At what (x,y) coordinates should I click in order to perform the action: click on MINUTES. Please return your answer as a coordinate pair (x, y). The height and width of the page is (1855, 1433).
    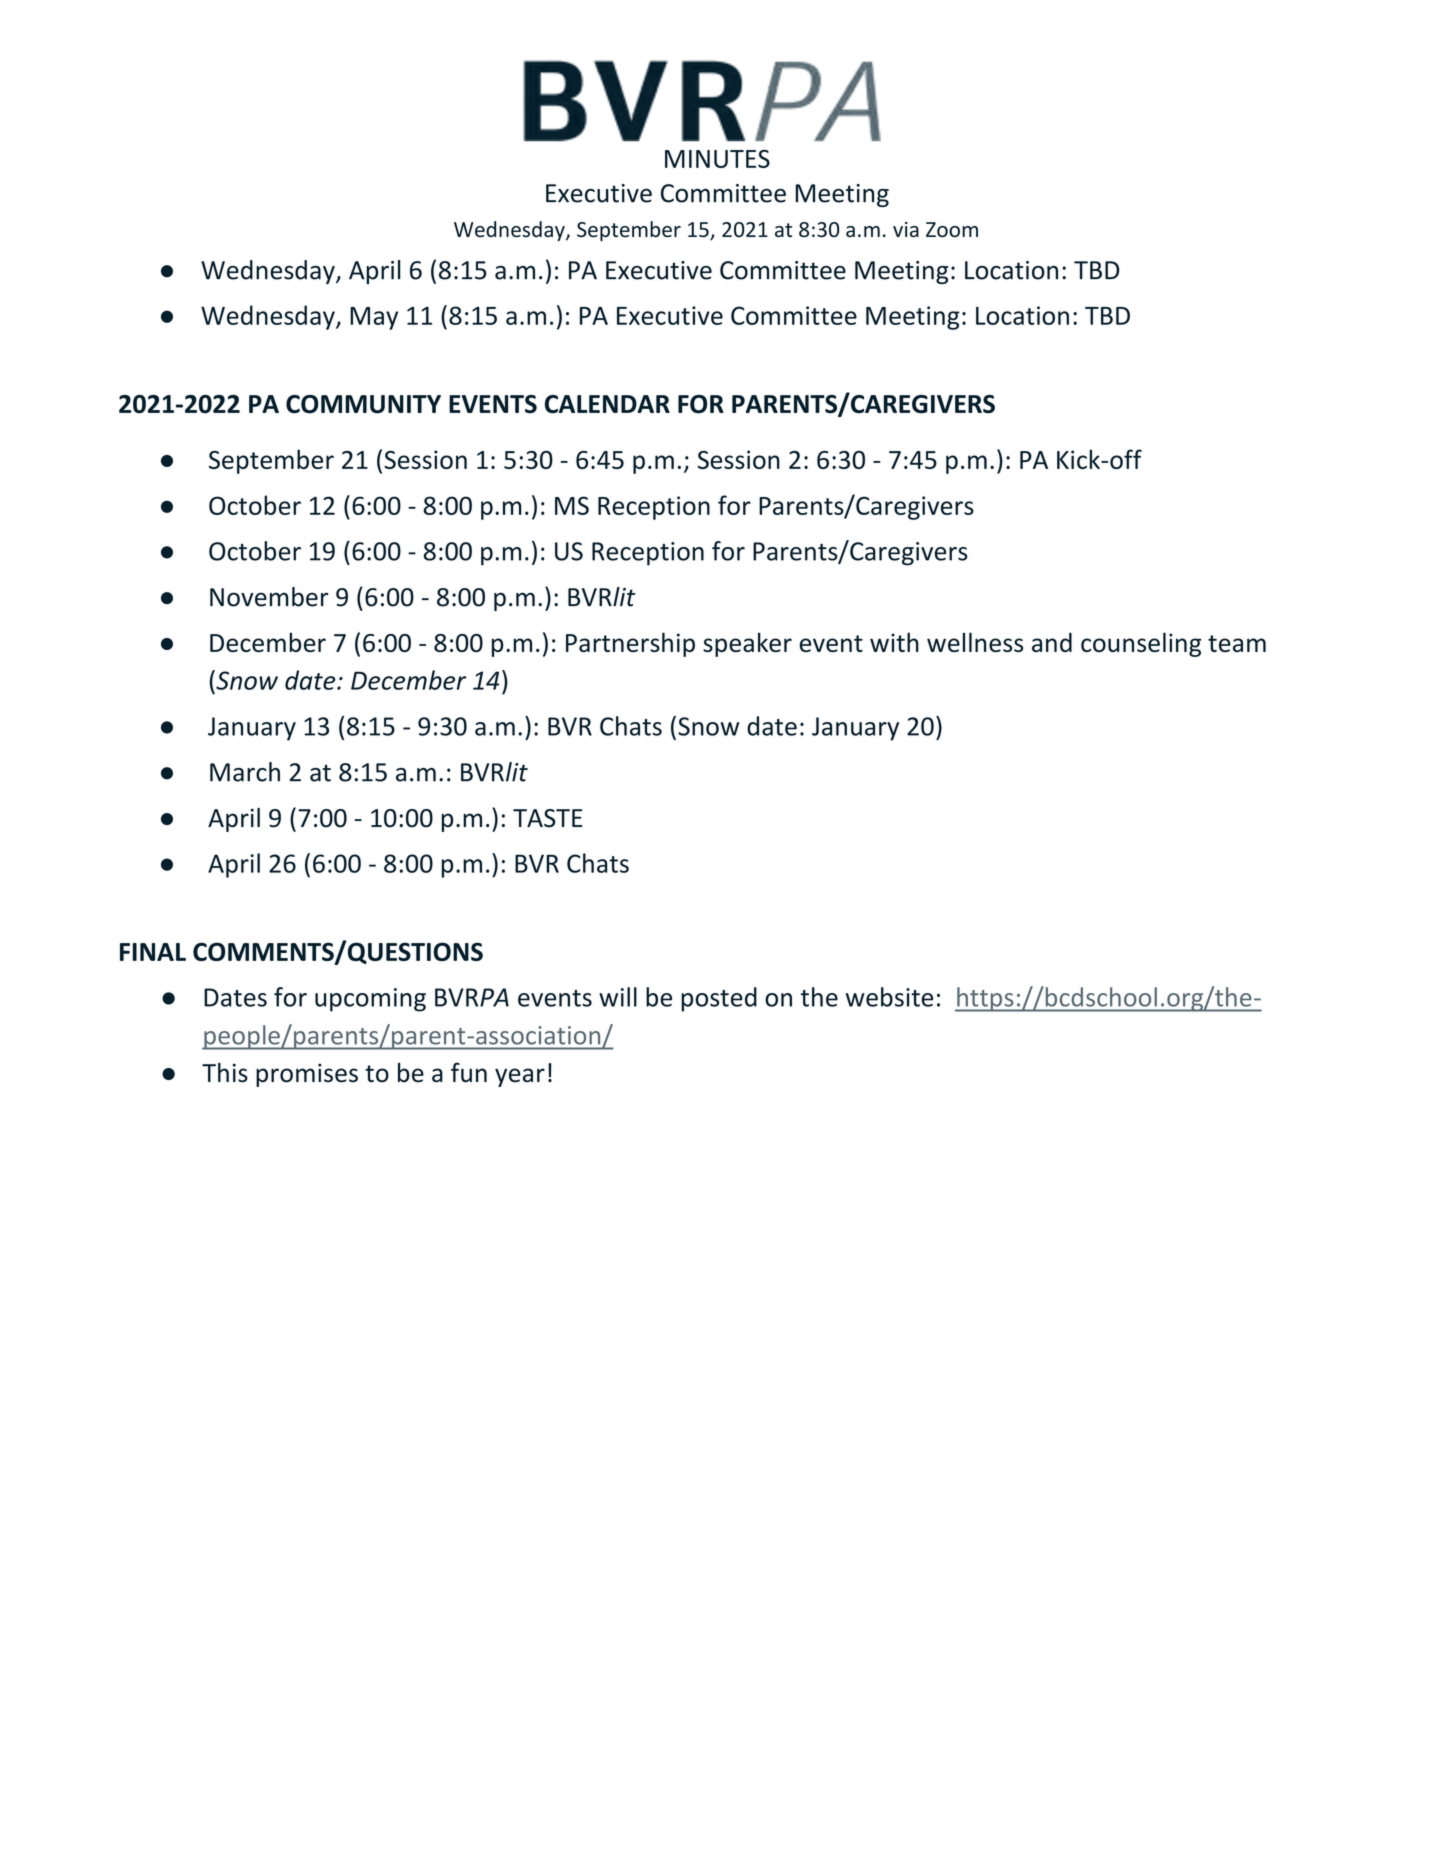
    Looking at the image, I should click on (717, 158).
